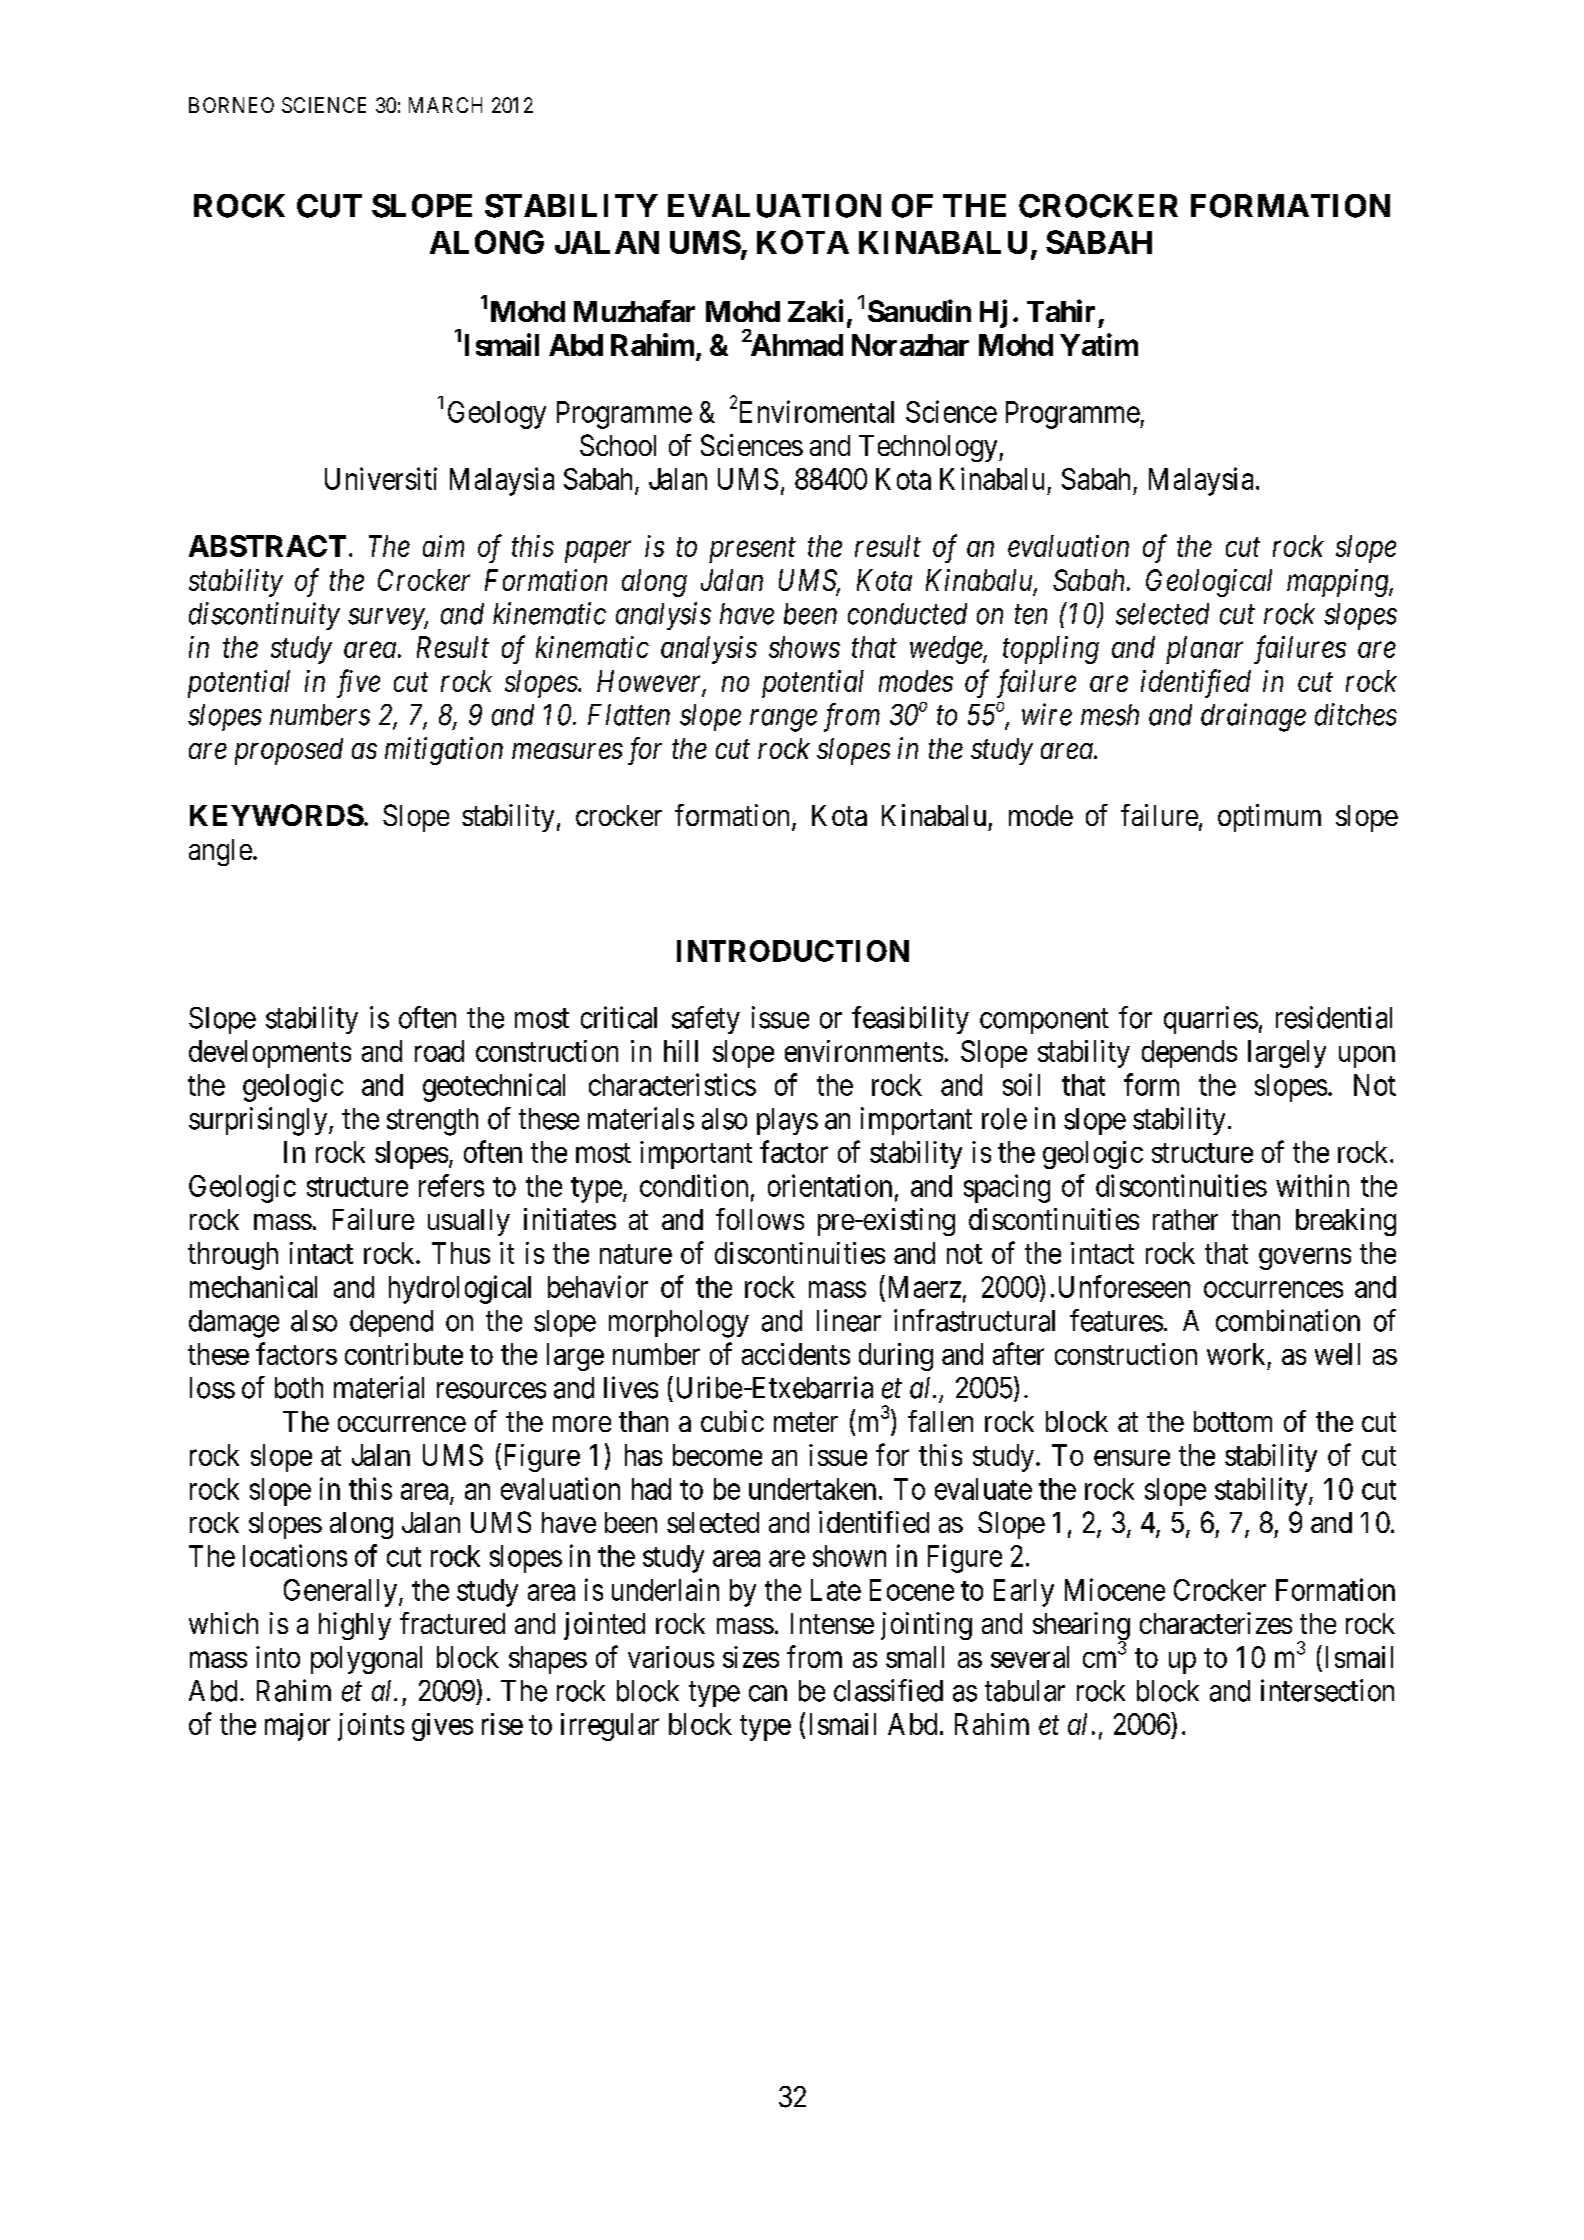  I want to click on MARCH, so click(445, 105).
